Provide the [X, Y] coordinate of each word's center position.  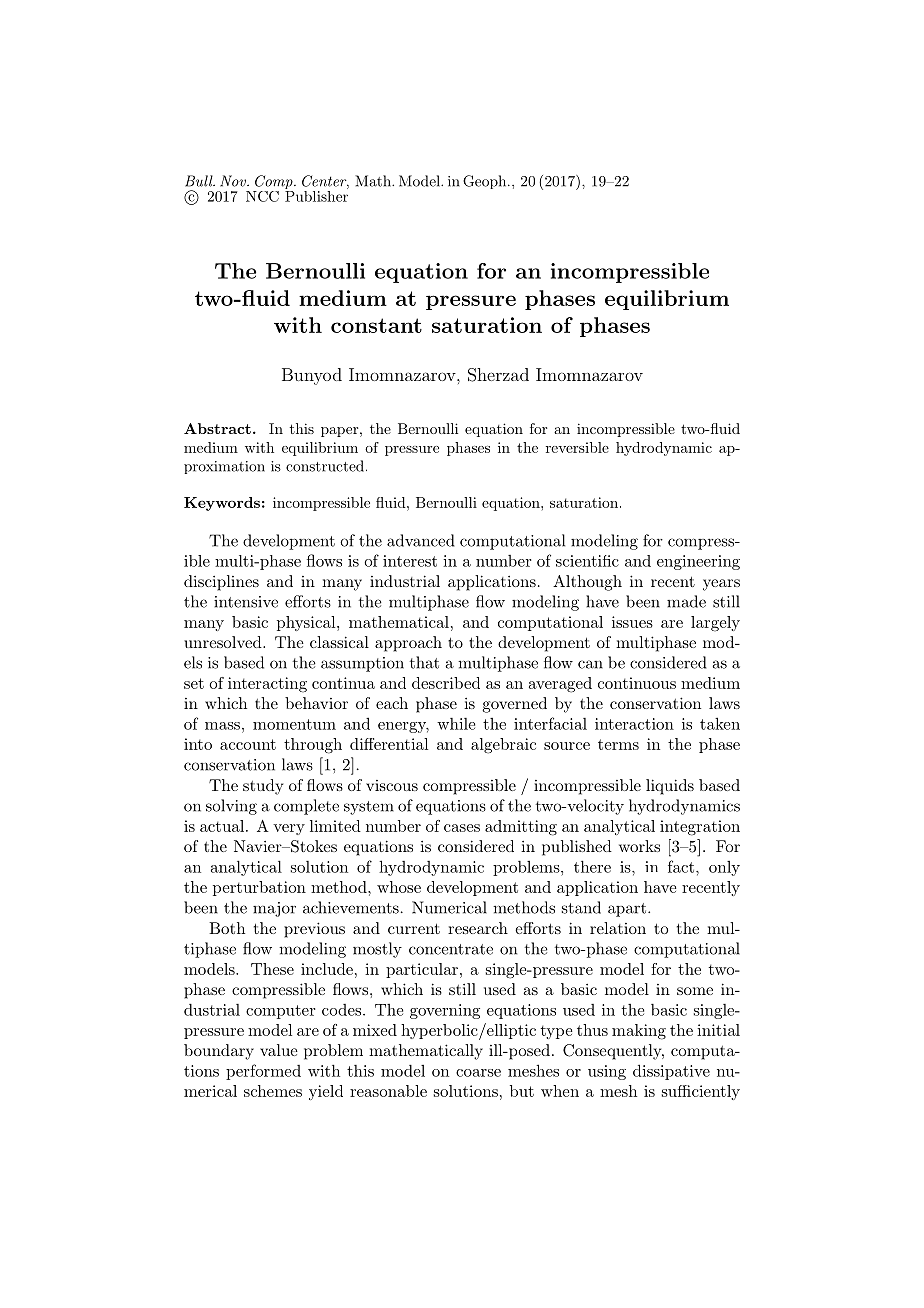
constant [376, 325]
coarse [478, 1073]
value [279, 1050]
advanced [421, 540]
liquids [670, 787]
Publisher [316, 195]
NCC [262, 196]
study [263, 787]
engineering [698, 562]
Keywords [222, 504]
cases [462, 828]
